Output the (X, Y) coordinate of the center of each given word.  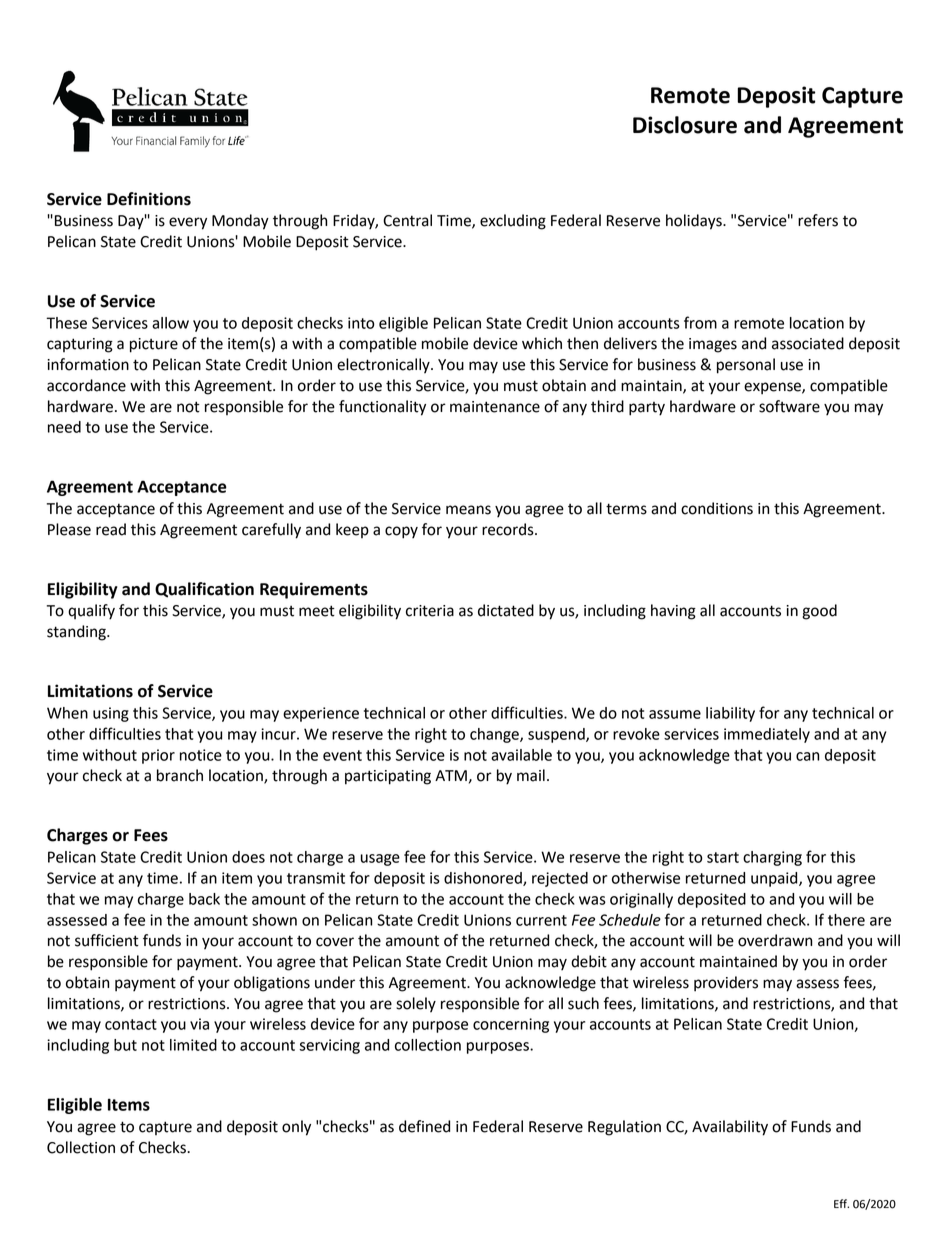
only (296, 1128)
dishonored (484, 879)
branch (180, 775)
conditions (717, 508)
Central (407, 220)
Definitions (149, 199)
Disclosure (685, 125)
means (468, 510)
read (111, 529)
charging (772, 858)
